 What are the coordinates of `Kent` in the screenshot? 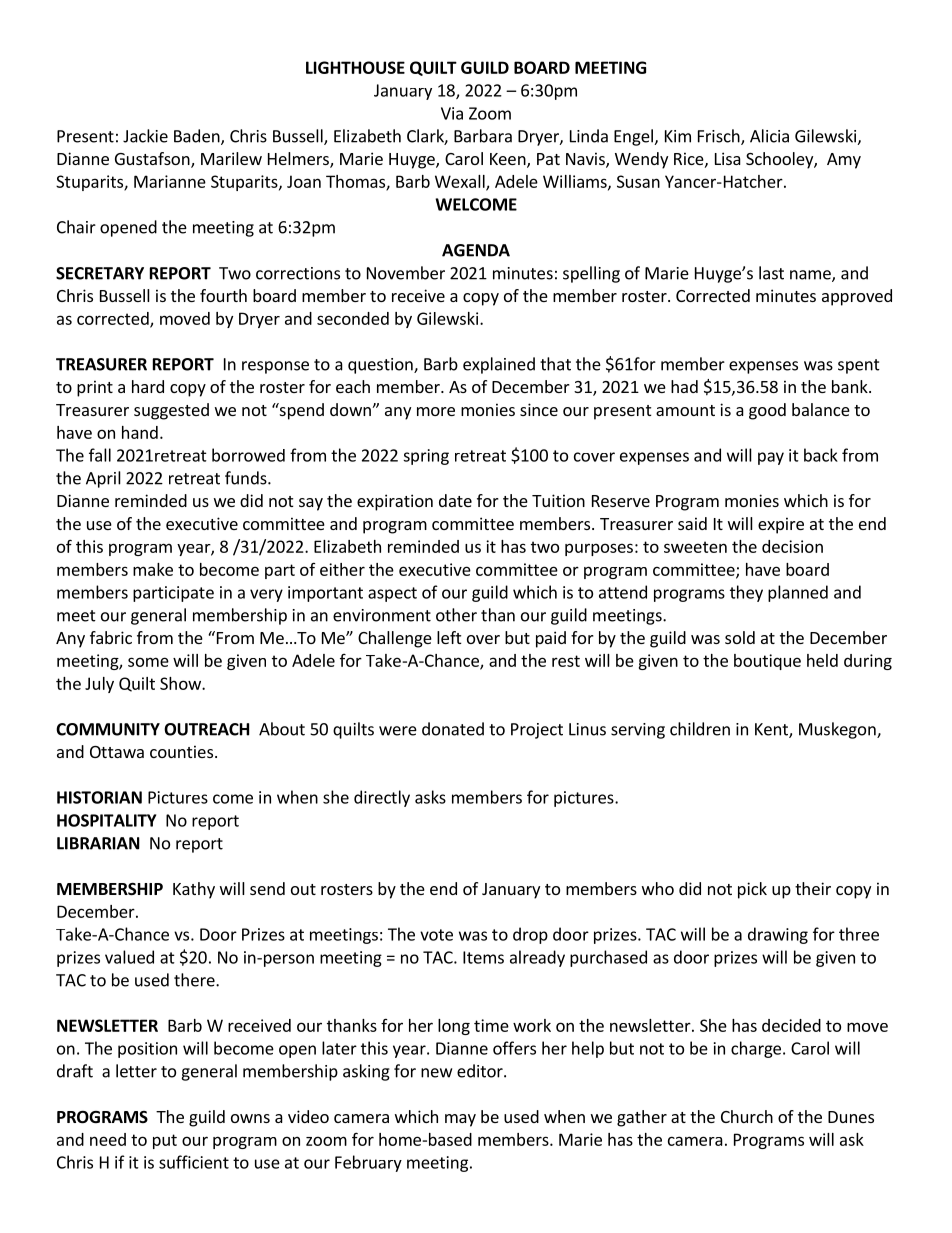 It's located at (772, 730).
